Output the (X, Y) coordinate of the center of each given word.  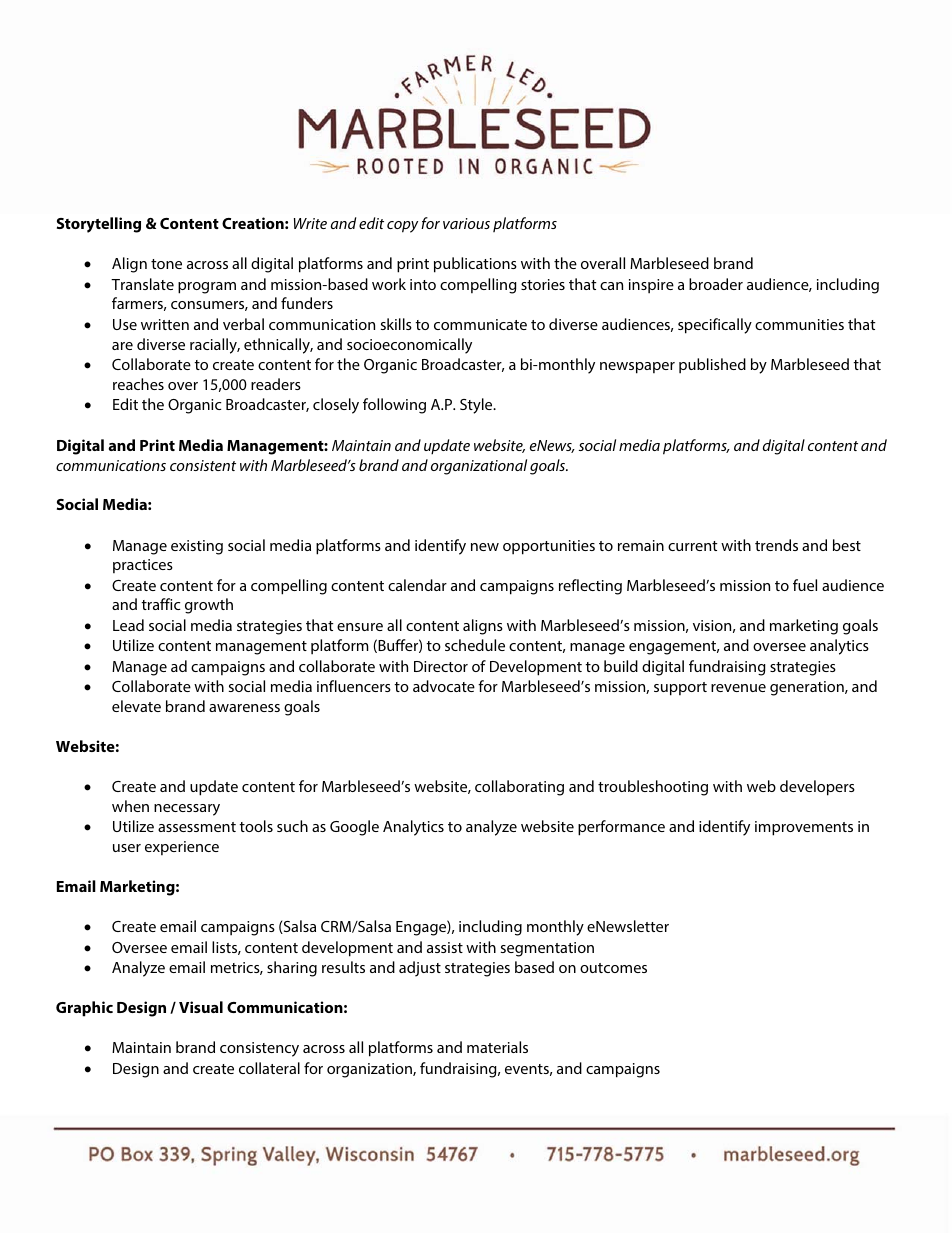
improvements (804, 828)
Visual (201, 1007)
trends (776, 545)
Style (477, 406)
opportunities (549, 547)
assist (445, 947)
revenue (738, 688)
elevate (136, 706)
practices (143, 566)
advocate (444, 686)
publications (475, 265)
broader (716, 284)
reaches (138, 384)
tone (166, 264)
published (712, 366)
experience (182, 848)
